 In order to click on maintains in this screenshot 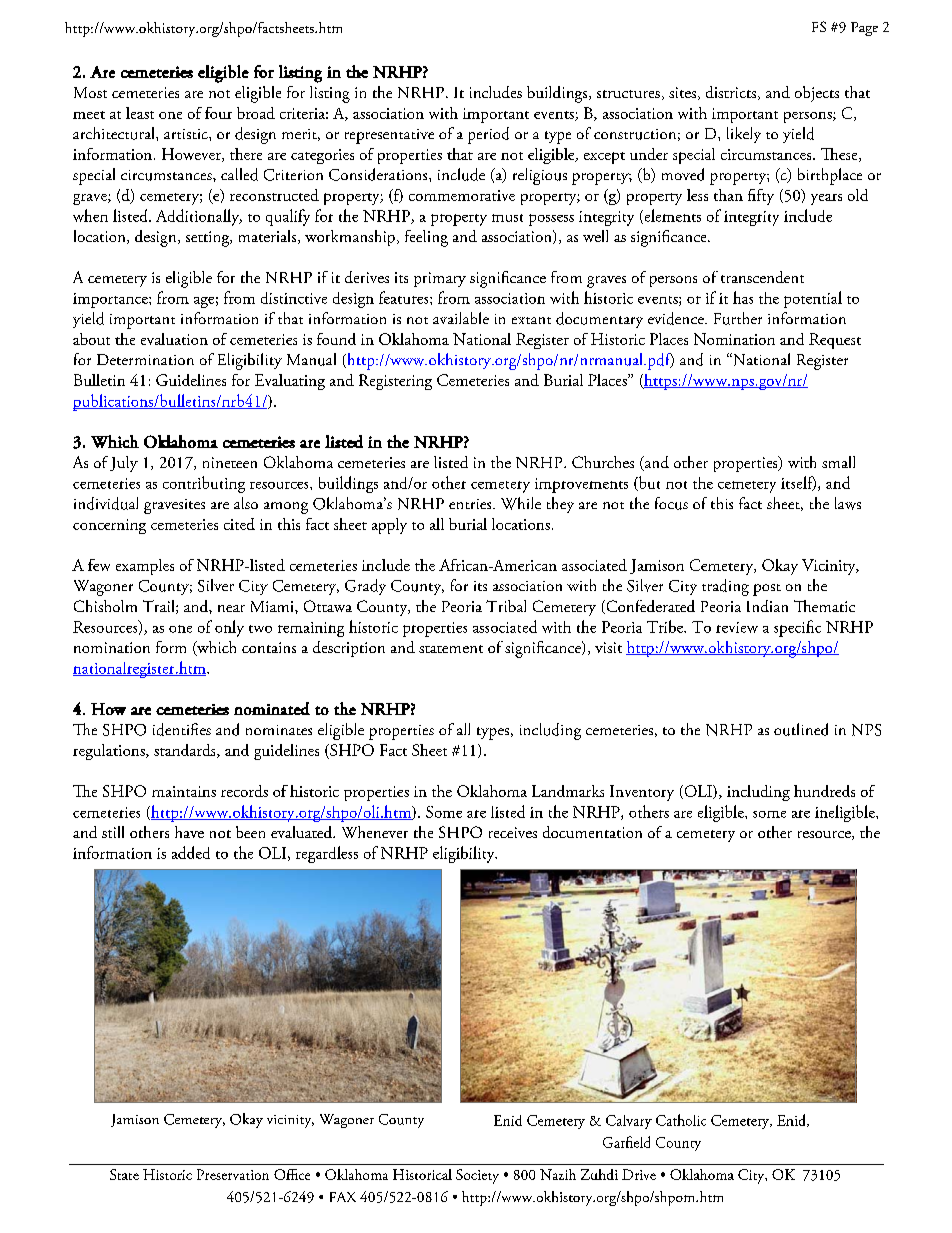, I will do `click(184, 791)`.
